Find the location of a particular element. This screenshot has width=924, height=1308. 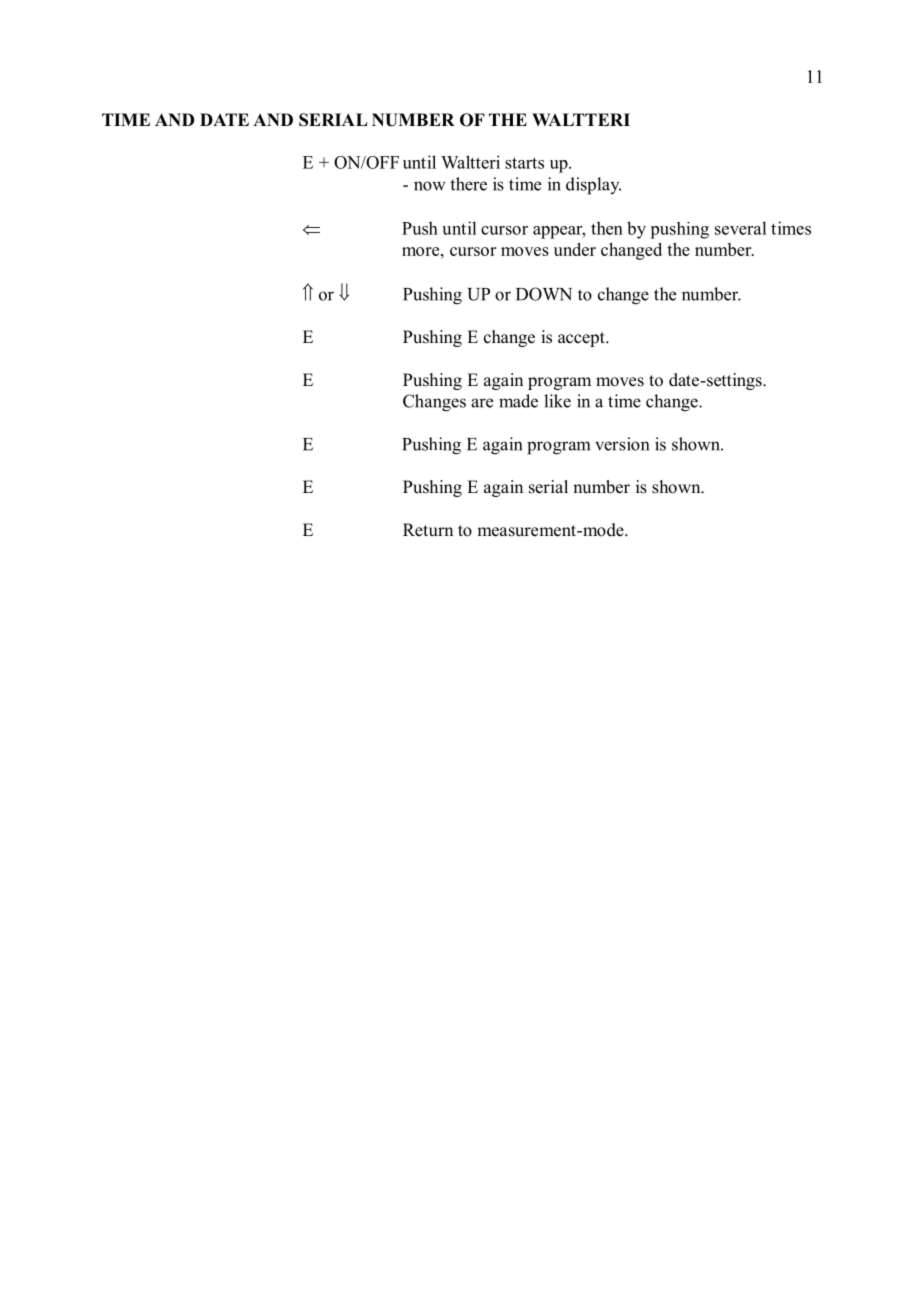

like is located at coordinates (557, 401).
